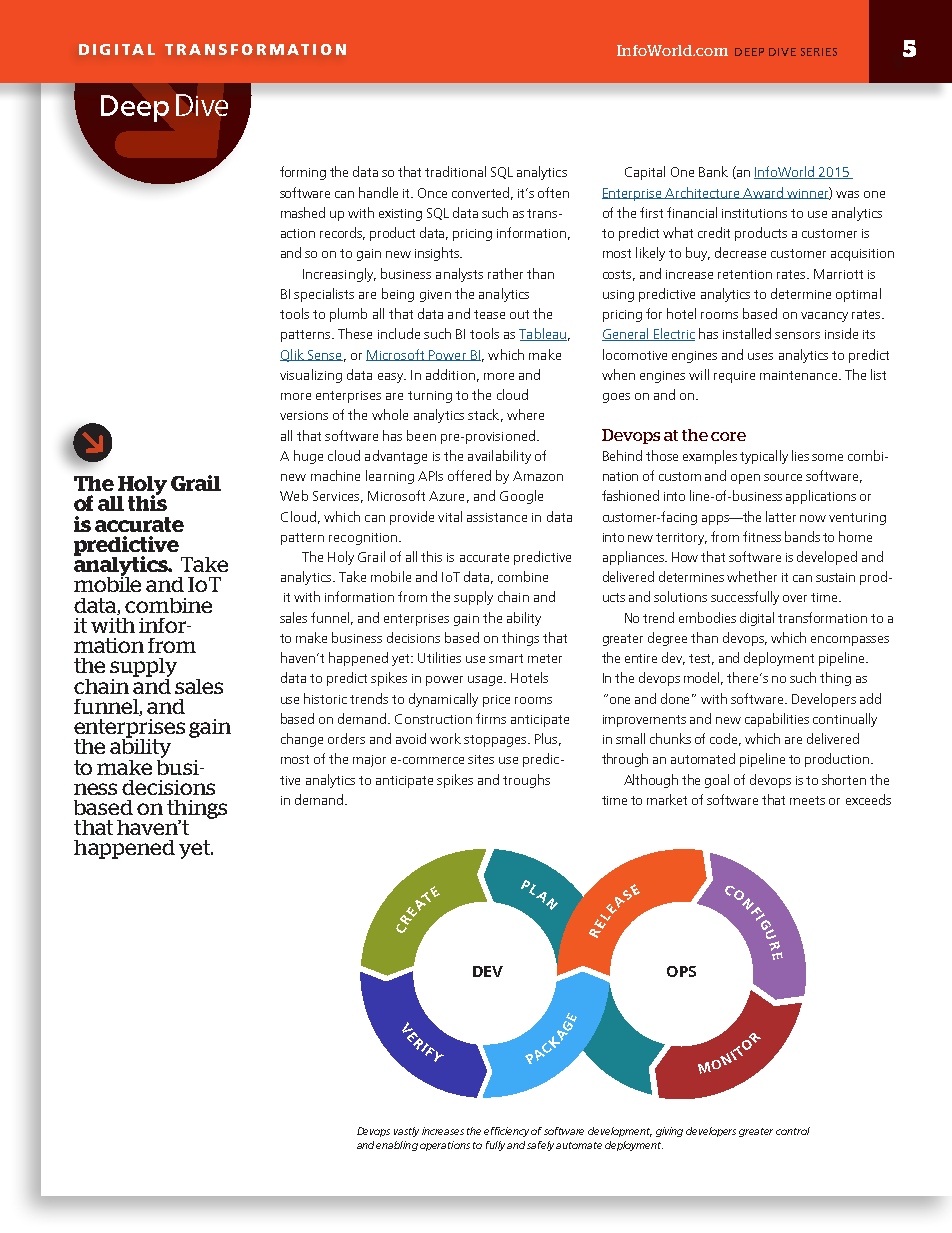  Describe the element at coordinates (406, 1132) in the document. I see `vastly` at that location.
